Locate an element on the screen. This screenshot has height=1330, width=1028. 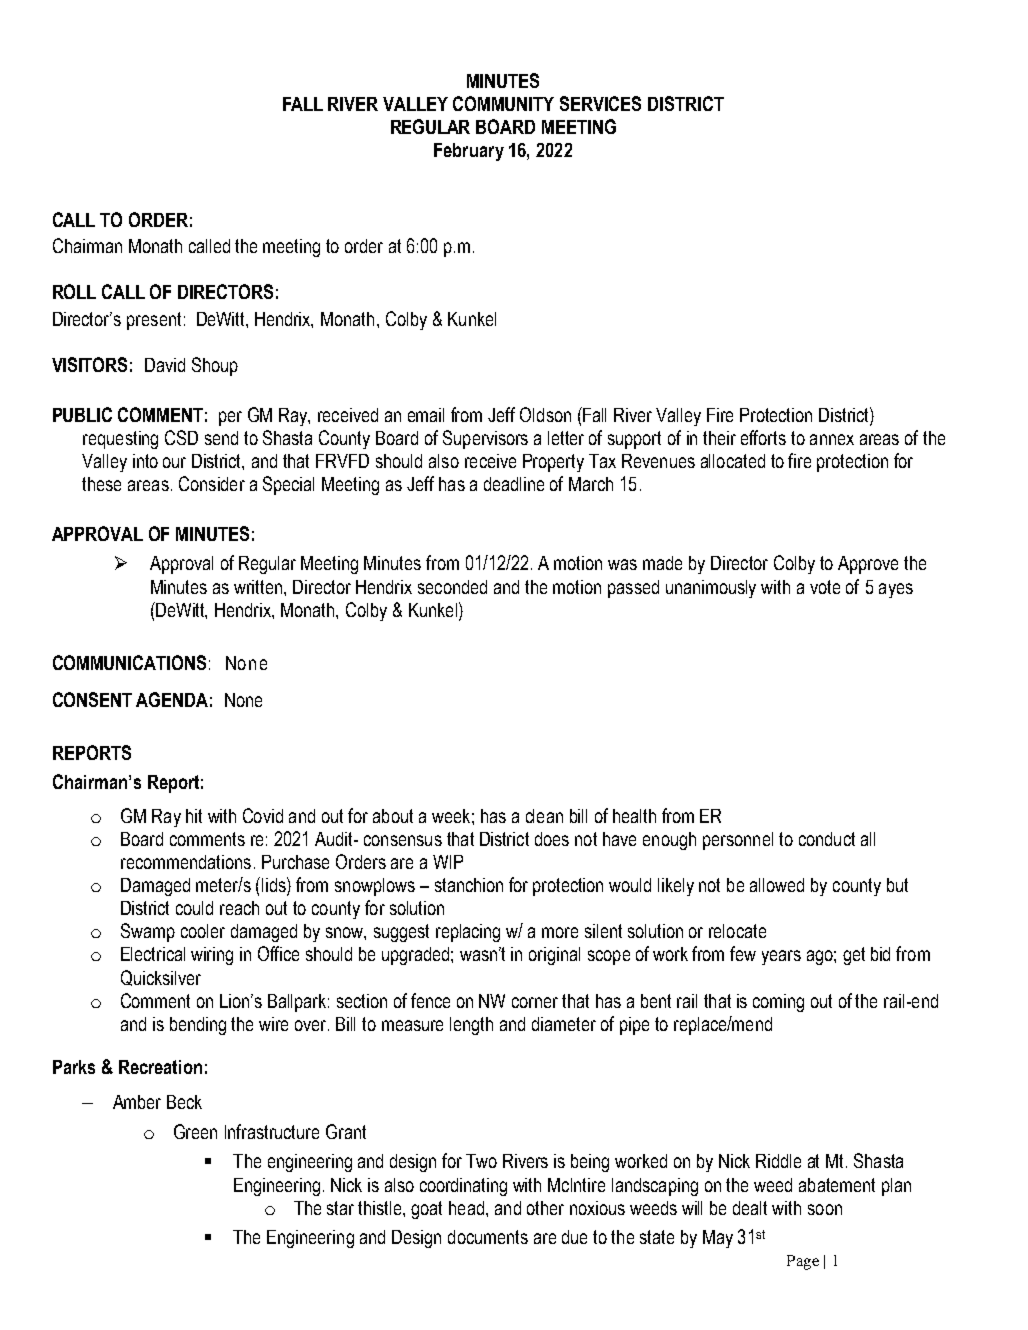
could is located at coordinates (194, 908).
